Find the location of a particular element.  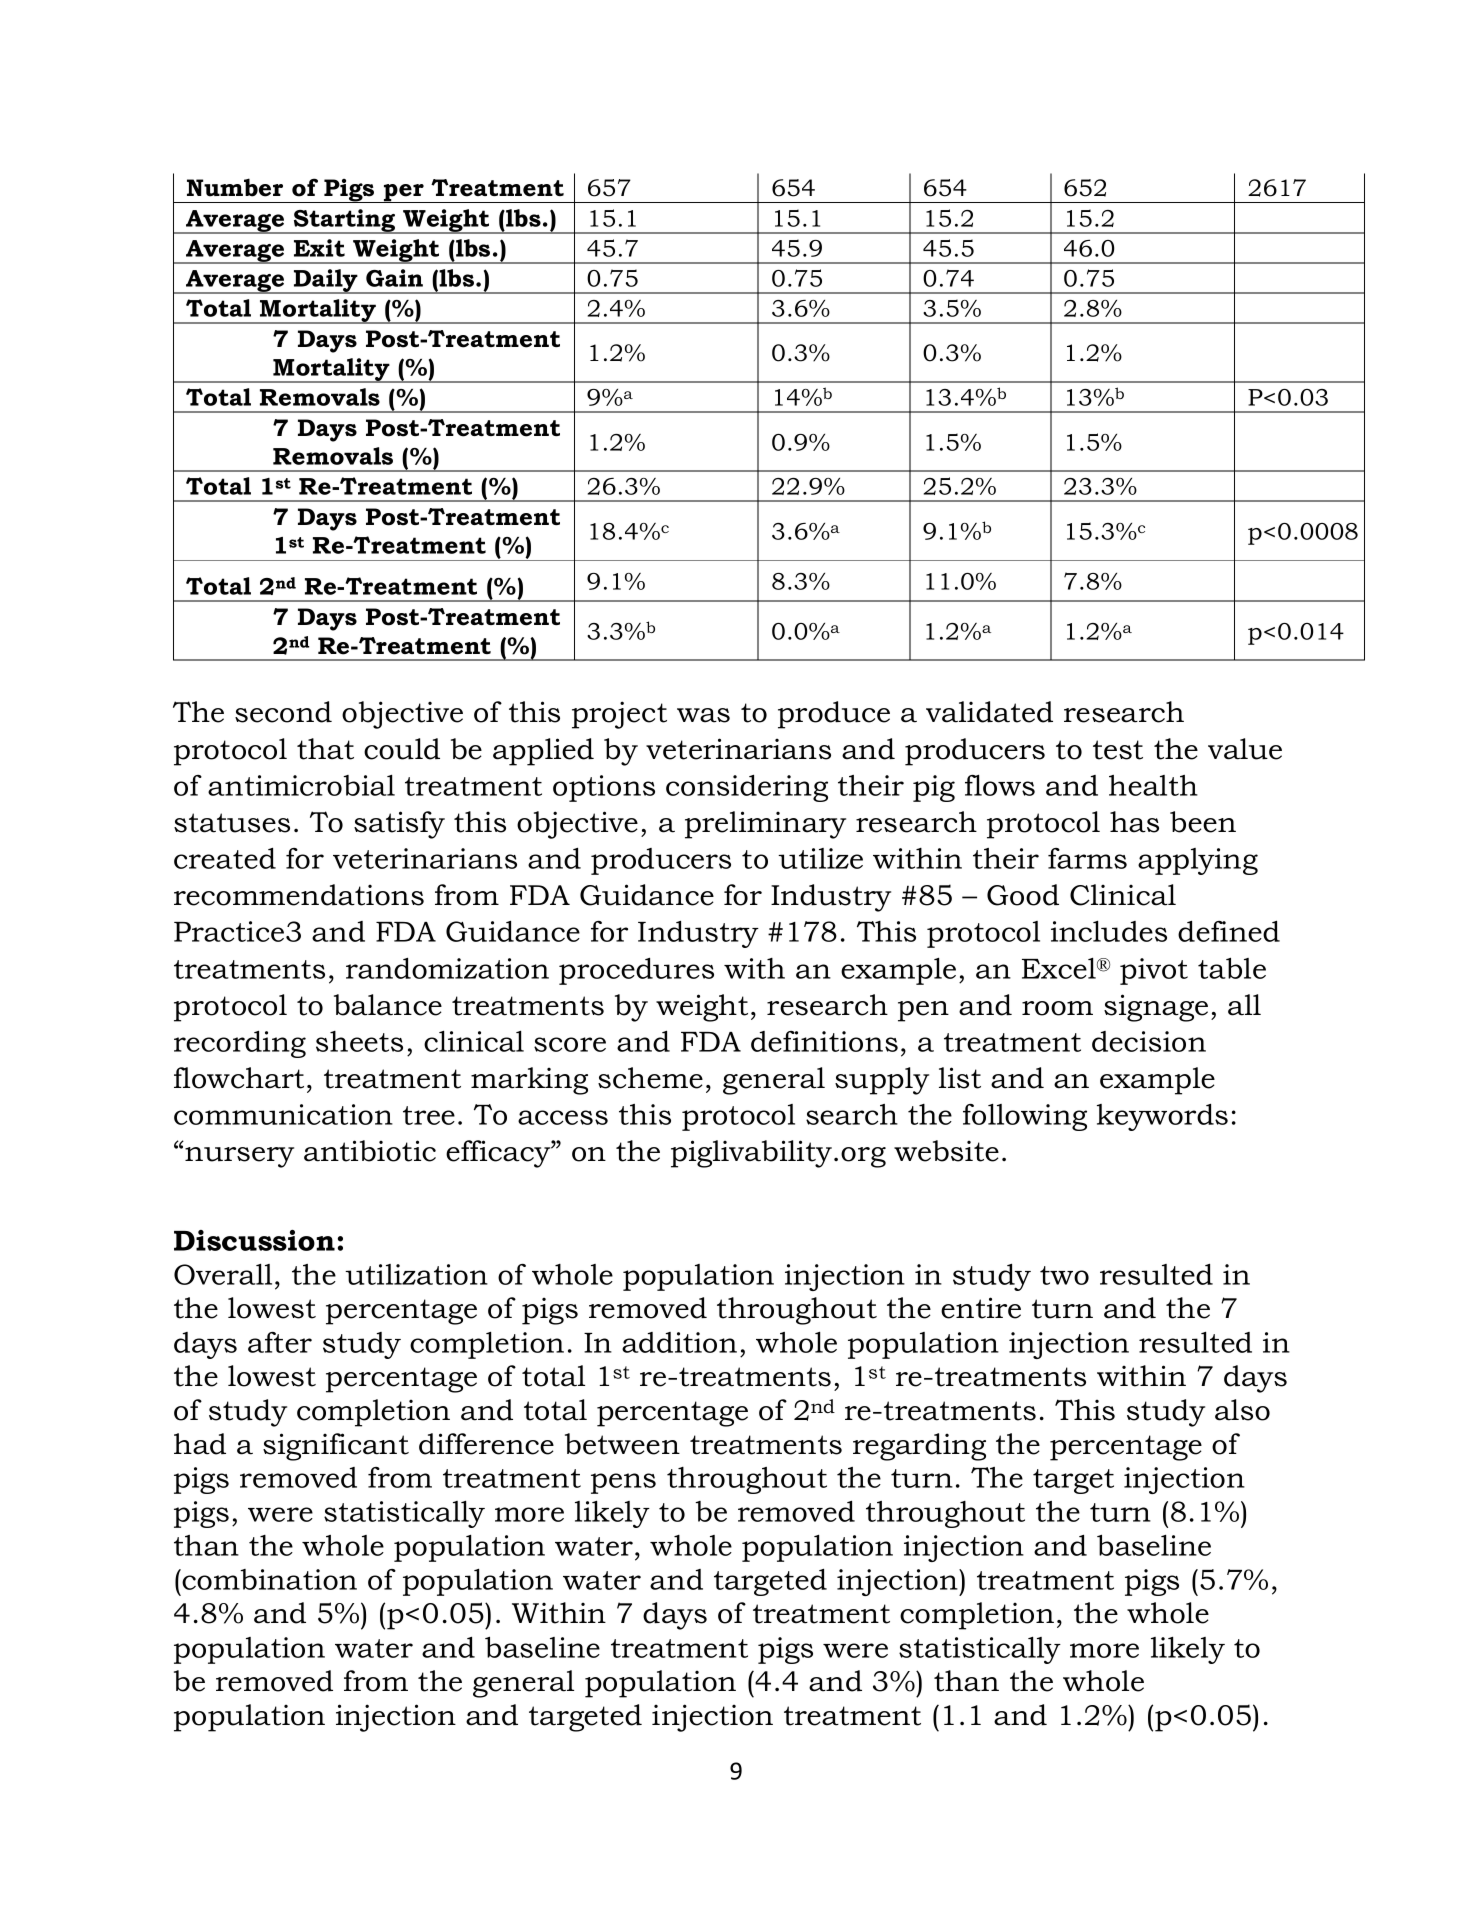

Gain is located at coordinates (394, 278).
